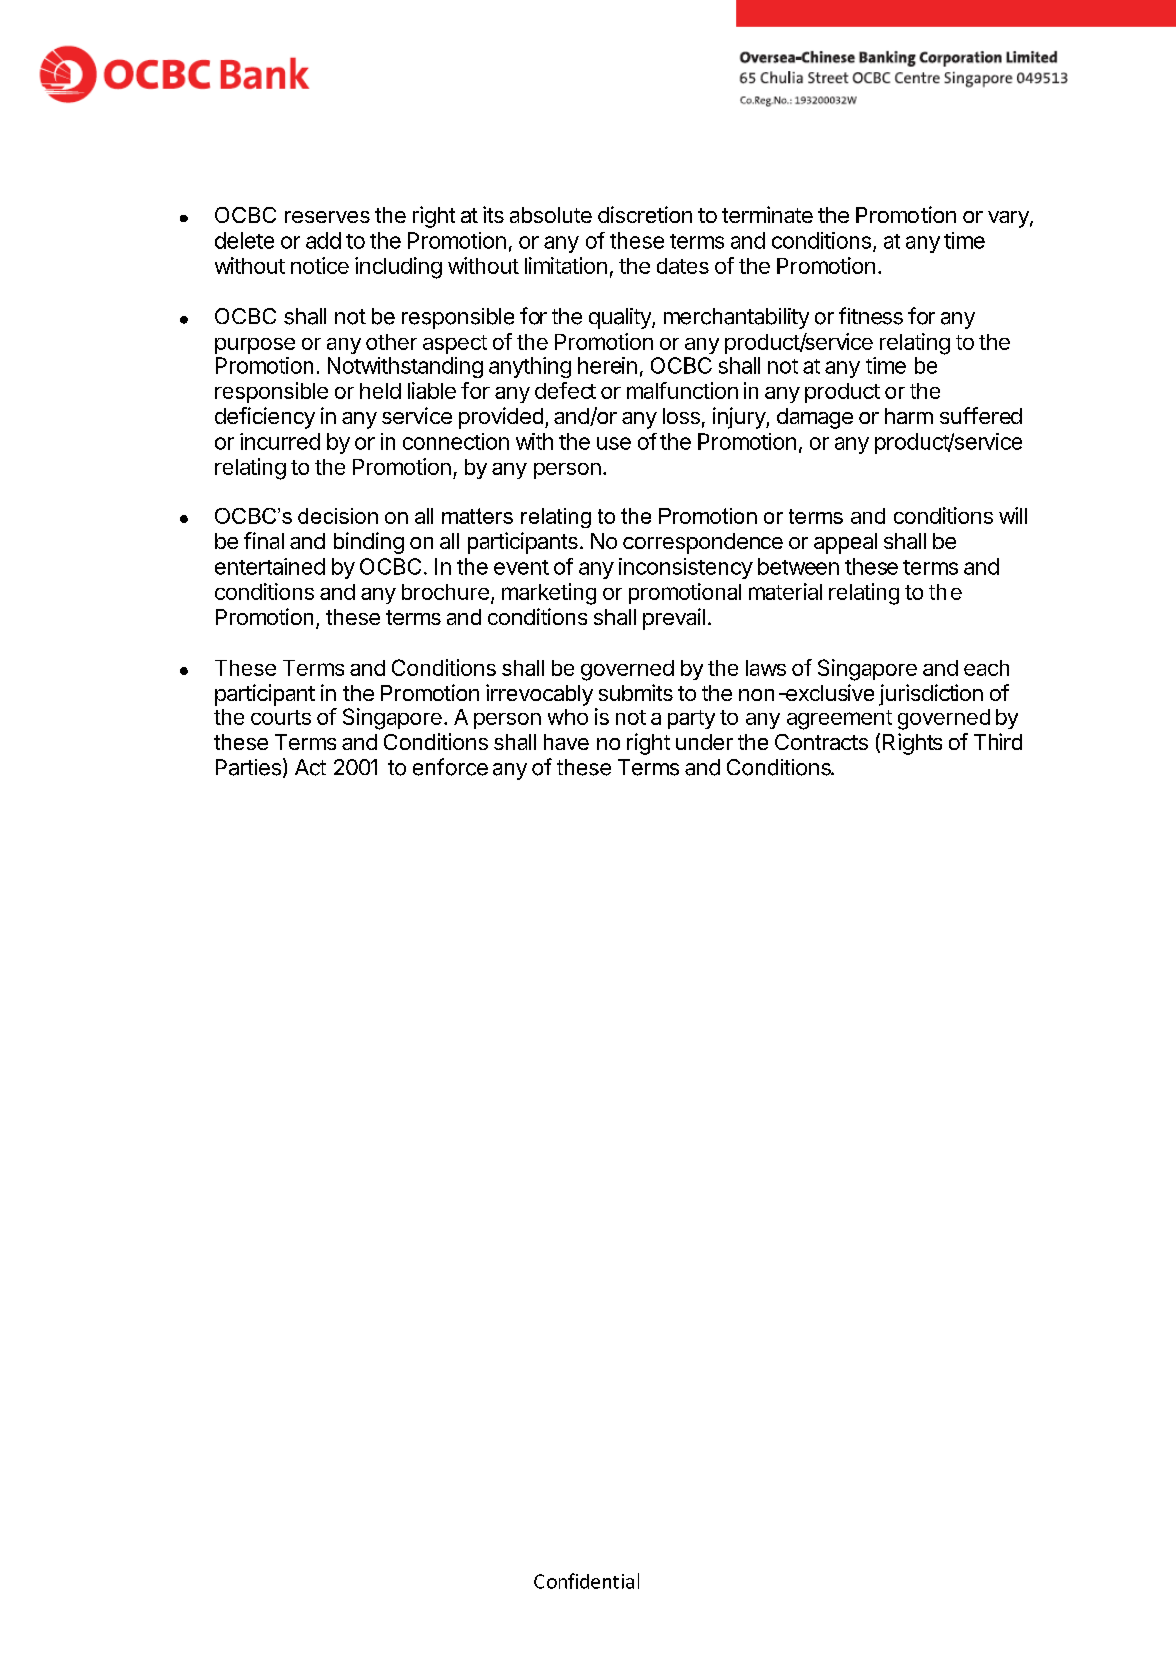 Image resolution: width=1176 pixels, height=1663 pixels. Describe the element at coordinates (845, 543) in the screenshot. I see `appeal` at that location.
